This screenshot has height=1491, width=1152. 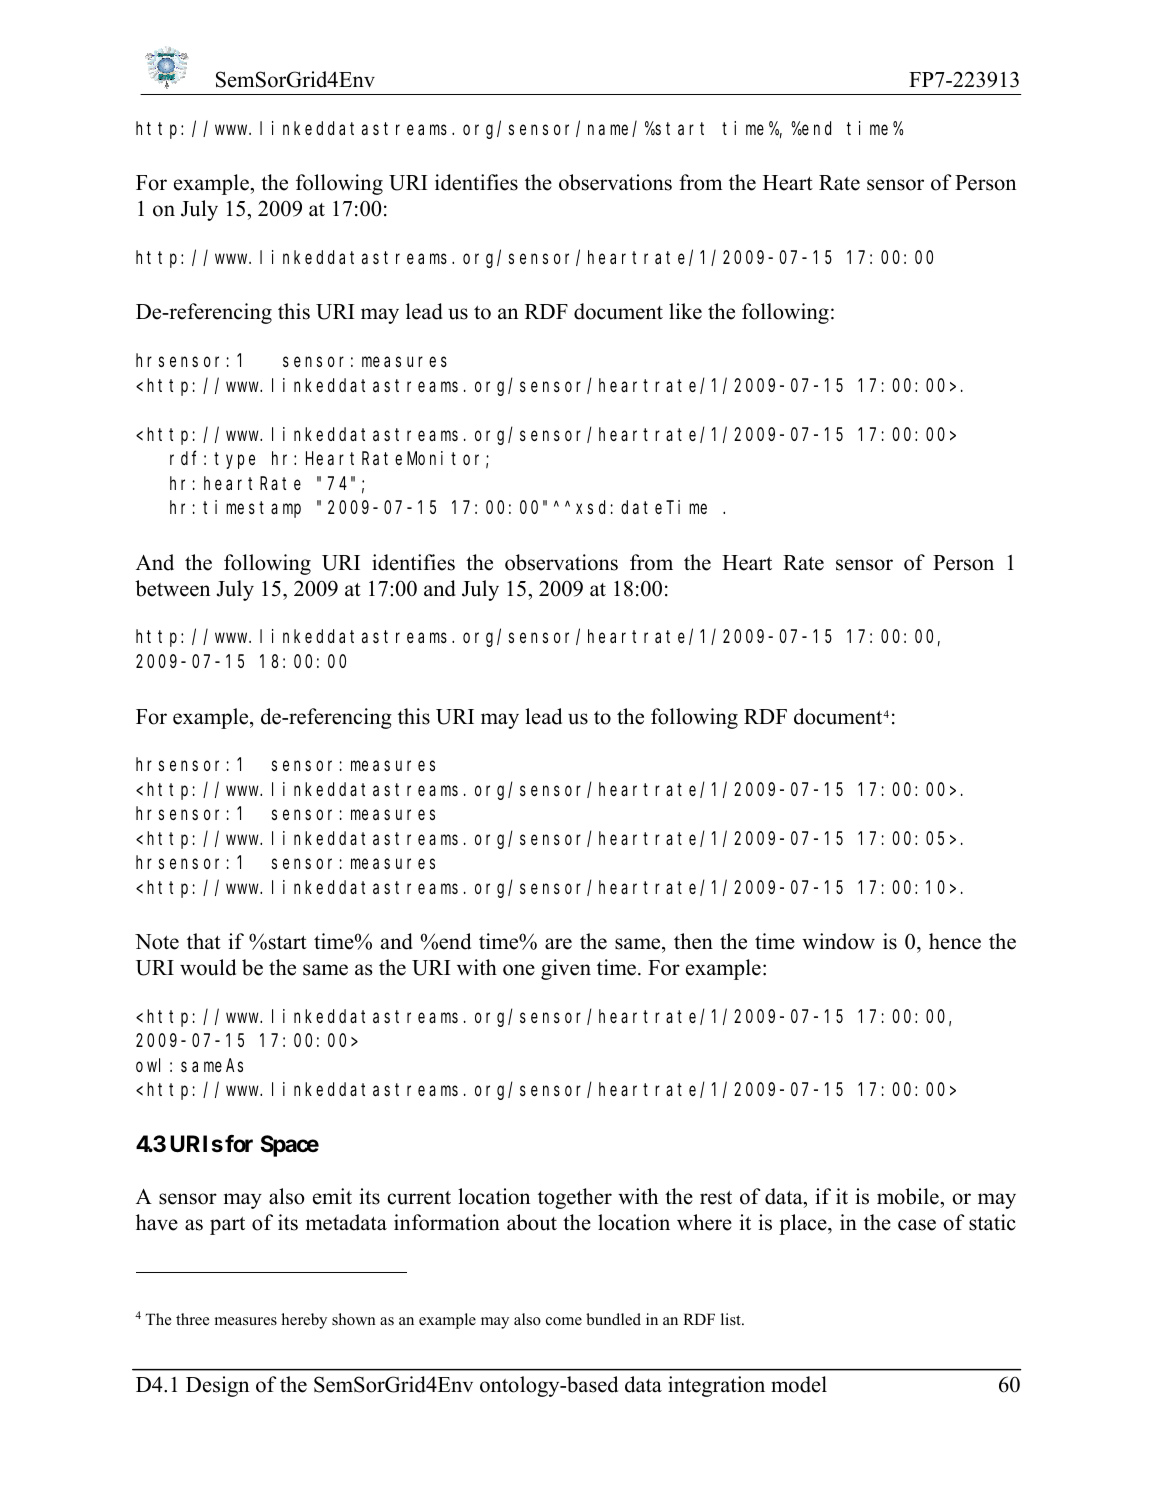 What do you see at coordinates (172, 588) in the screenshot?
I see `between` at bounding box center [172, 588].
